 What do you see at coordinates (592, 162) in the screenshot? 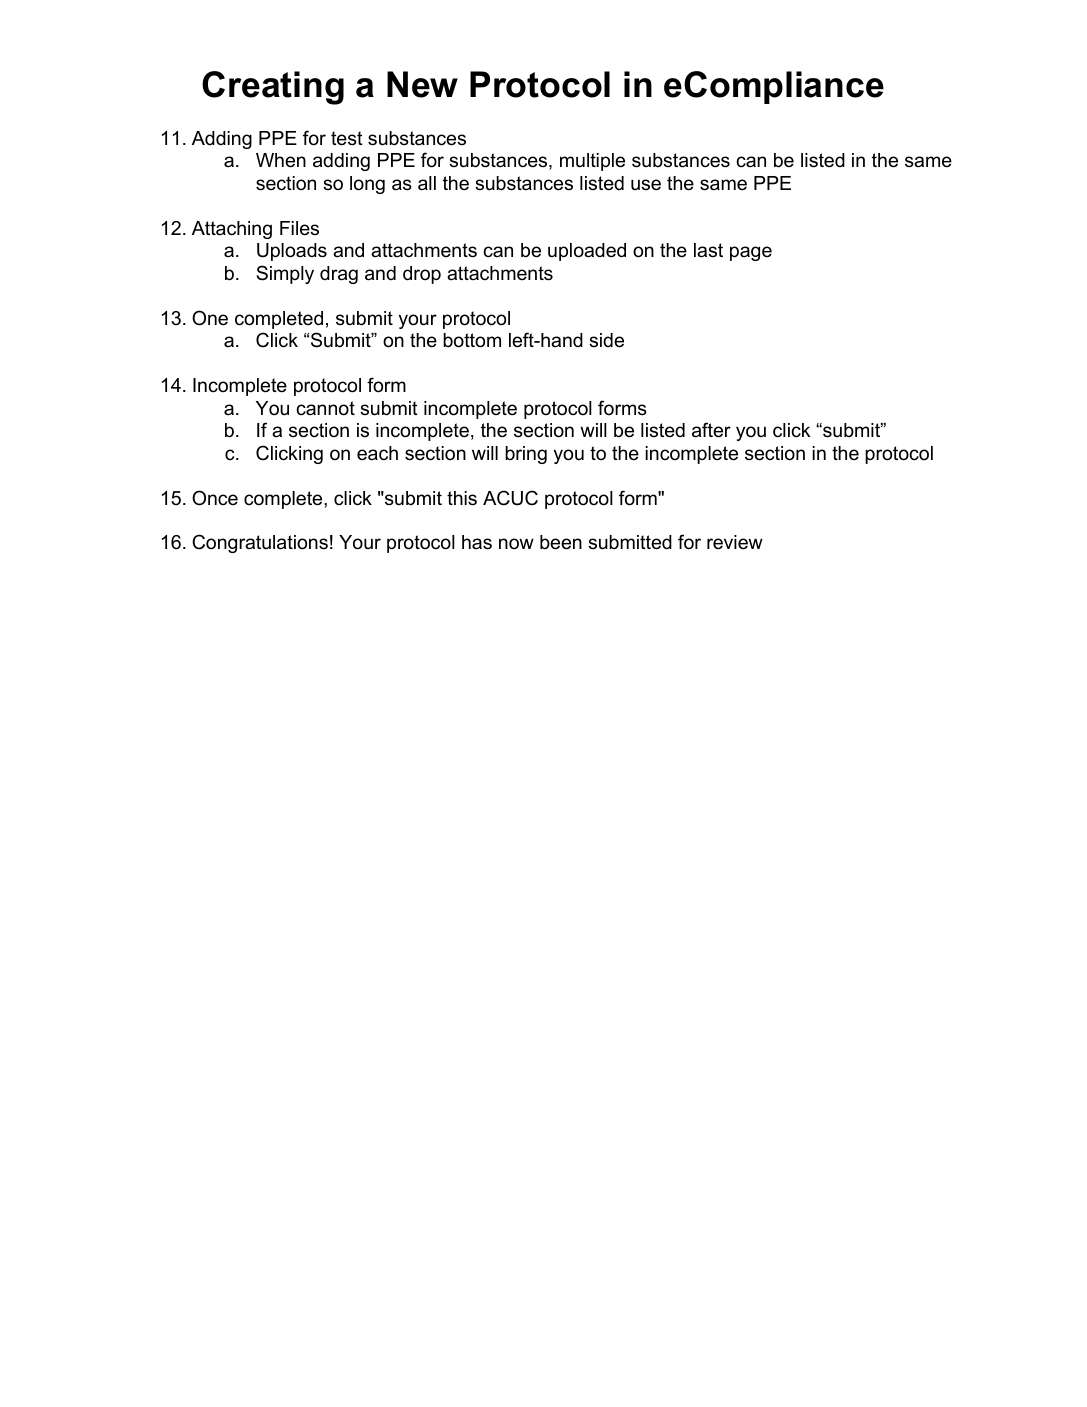
I see `multiple` at bounding box center [592, 162].
